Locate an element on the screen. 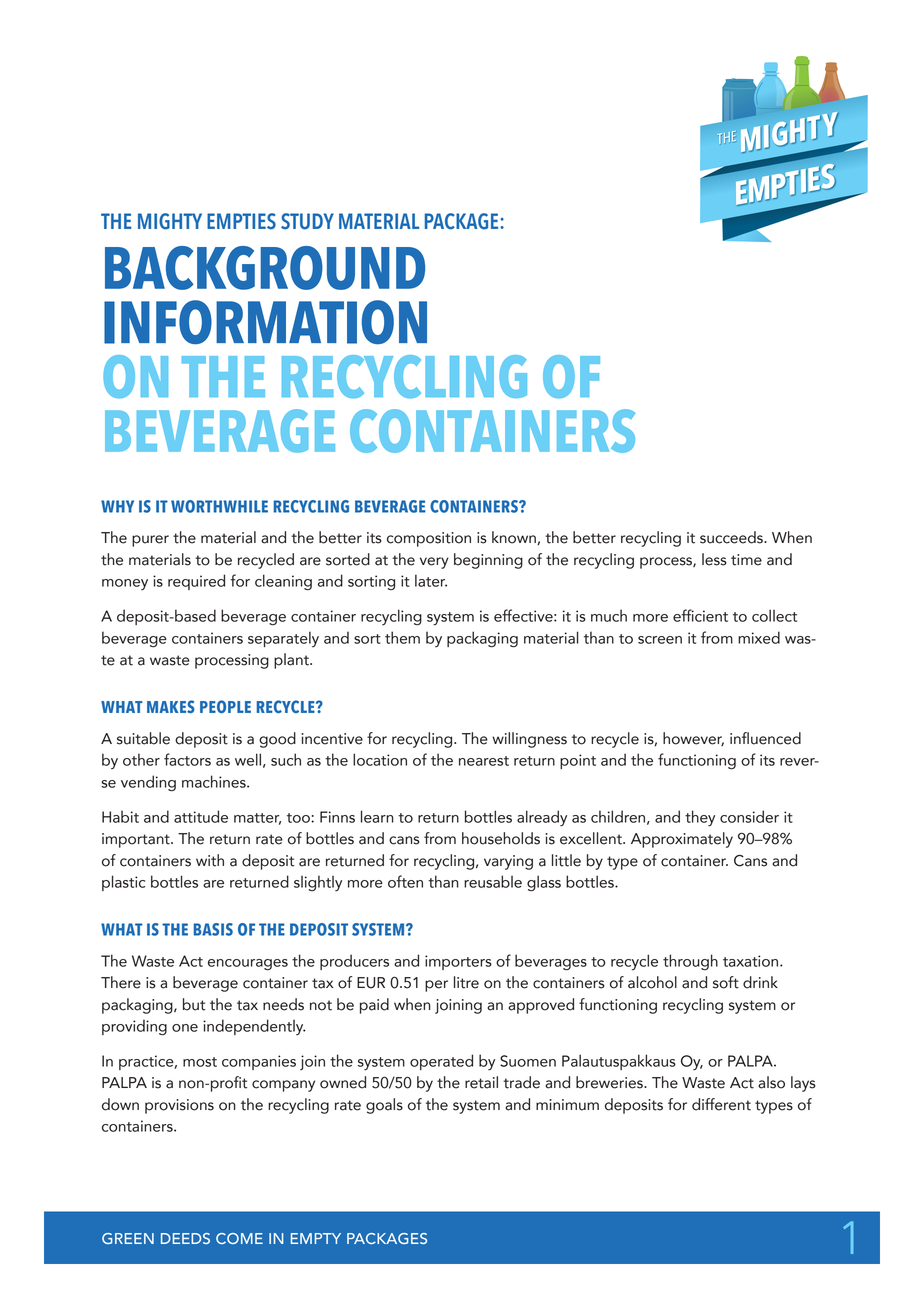  less is located at coordinates (714, 559).
